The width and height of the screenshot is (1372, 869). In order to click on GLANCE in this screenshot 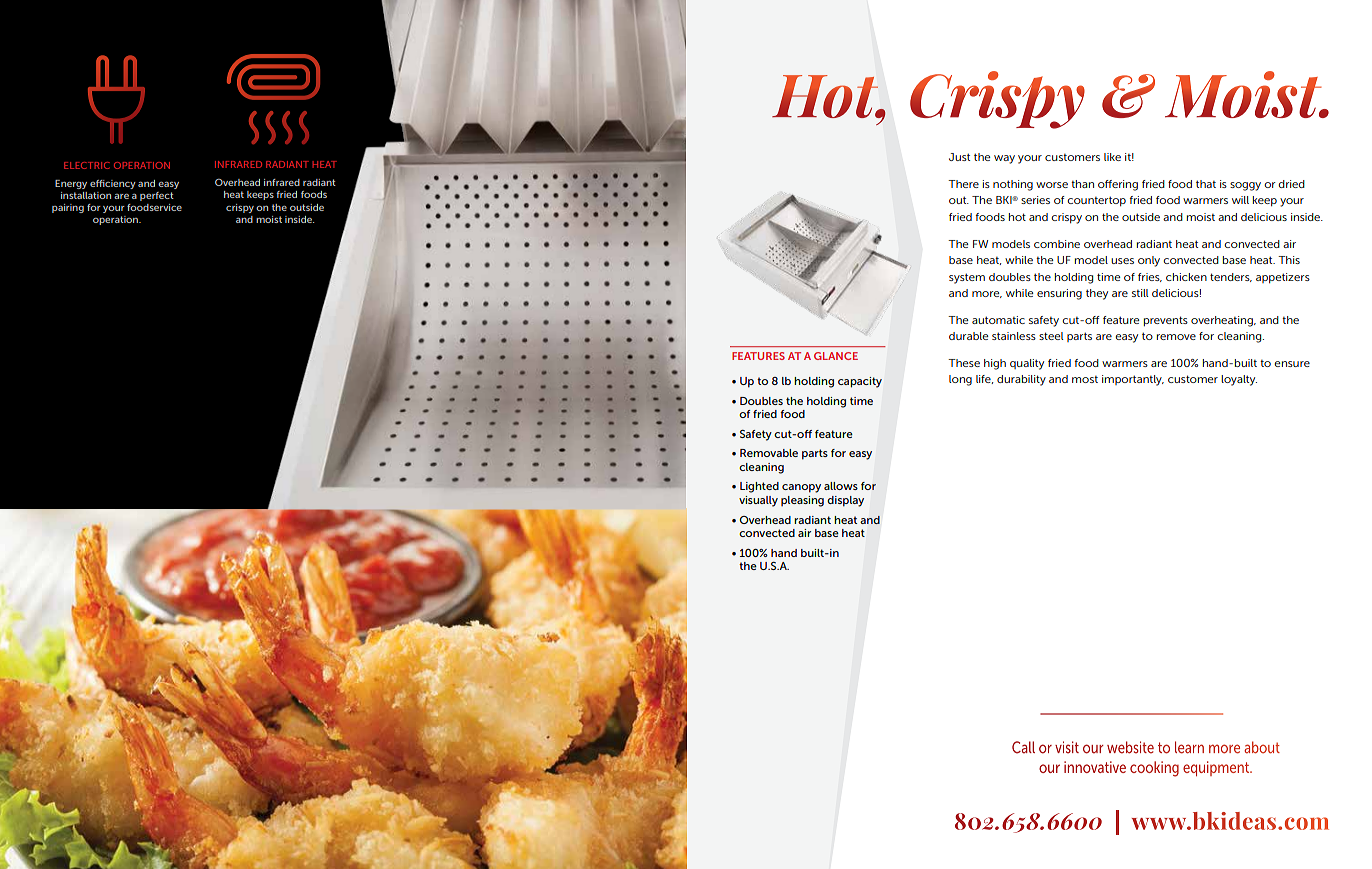, I will do `click(836, 356)`.
